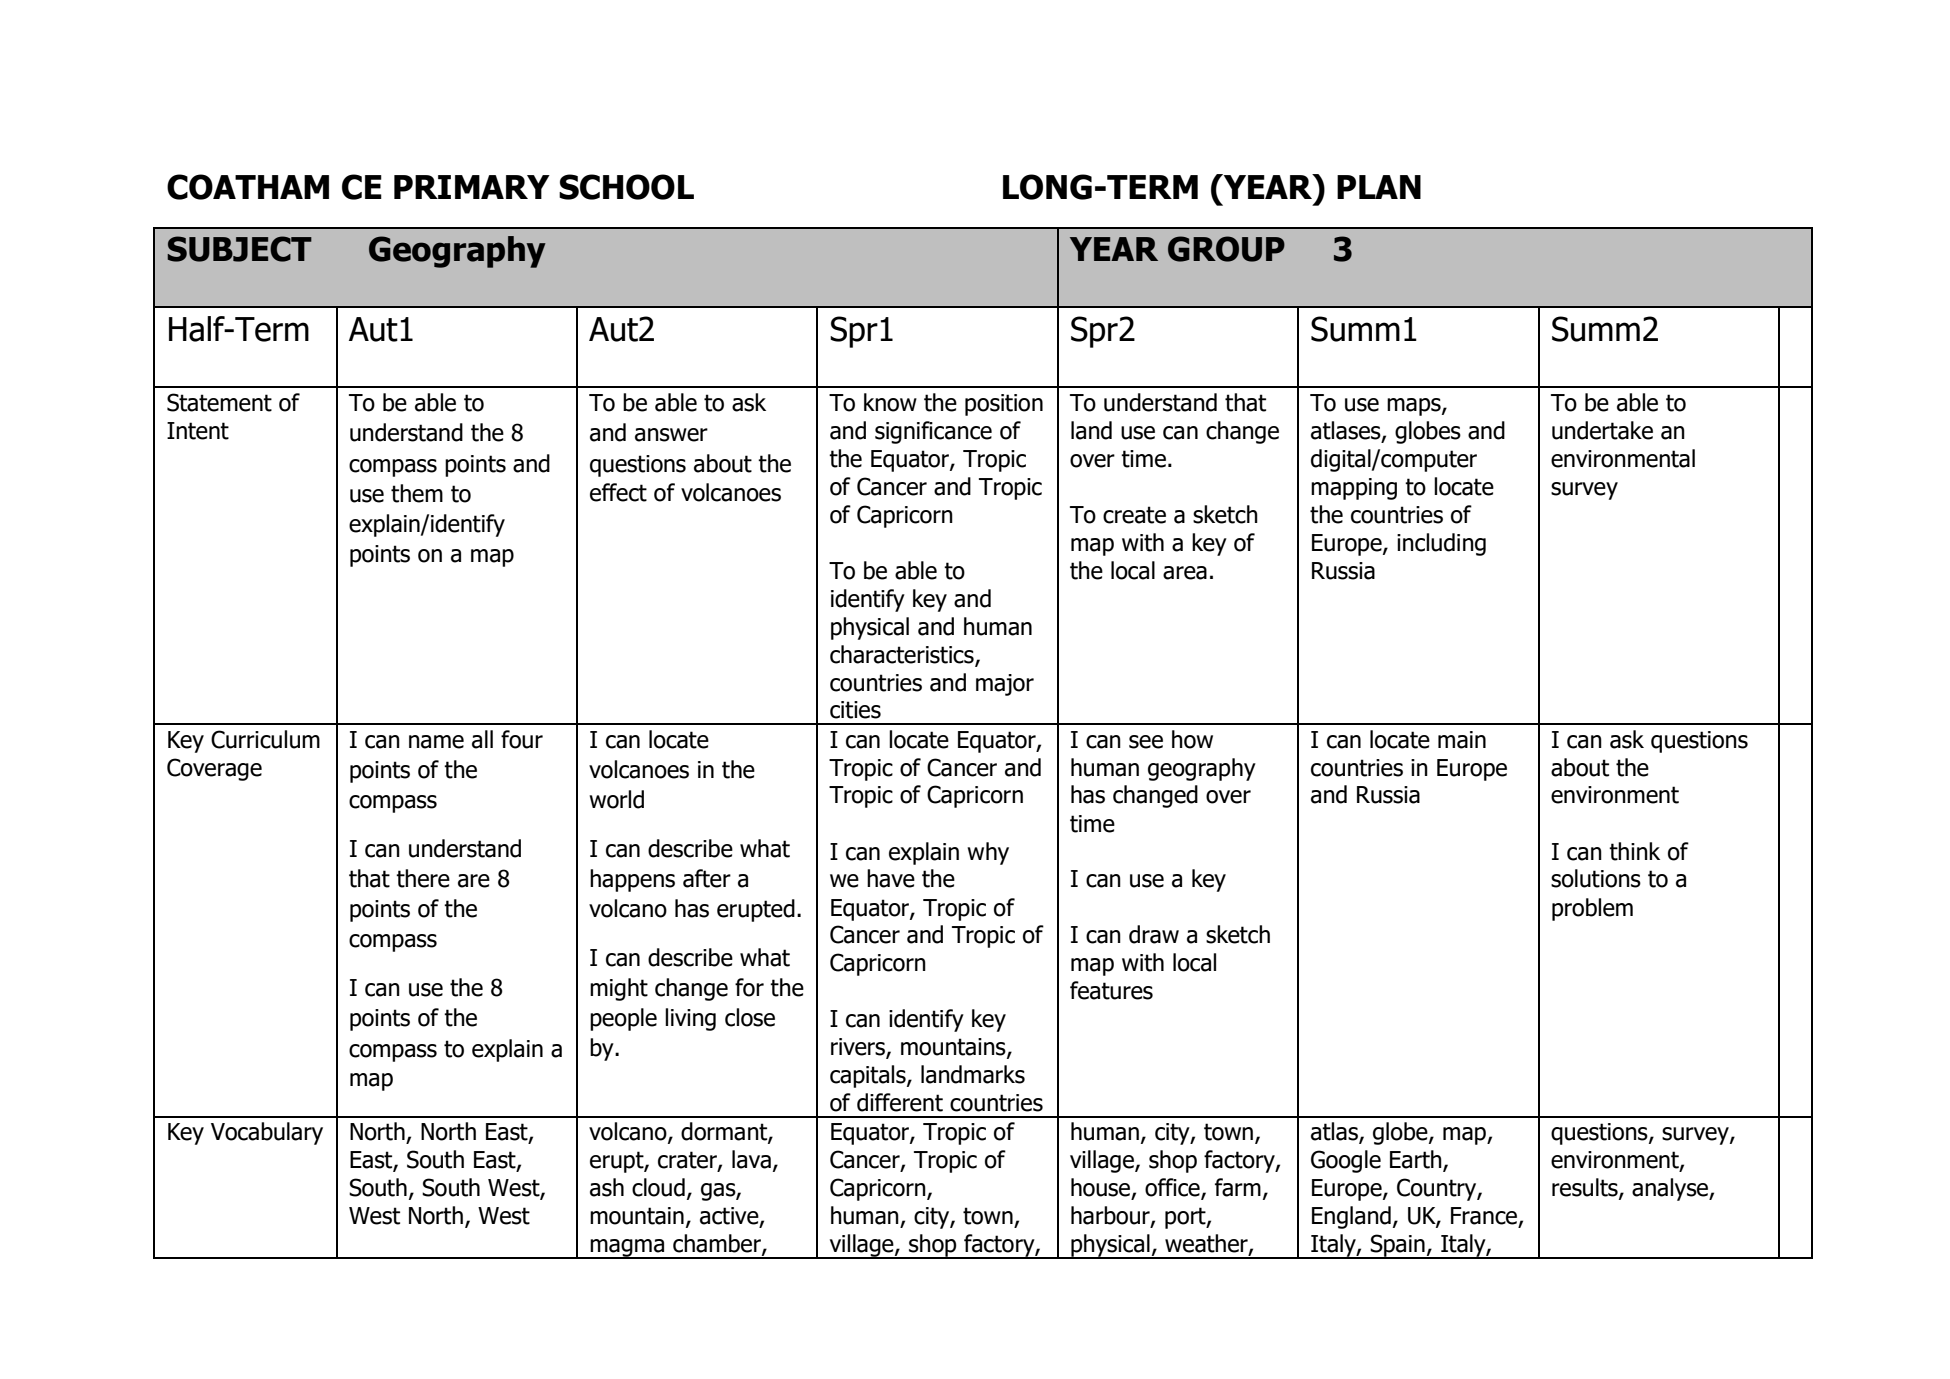  I want to click on PLAN, so click(1379, 187).
